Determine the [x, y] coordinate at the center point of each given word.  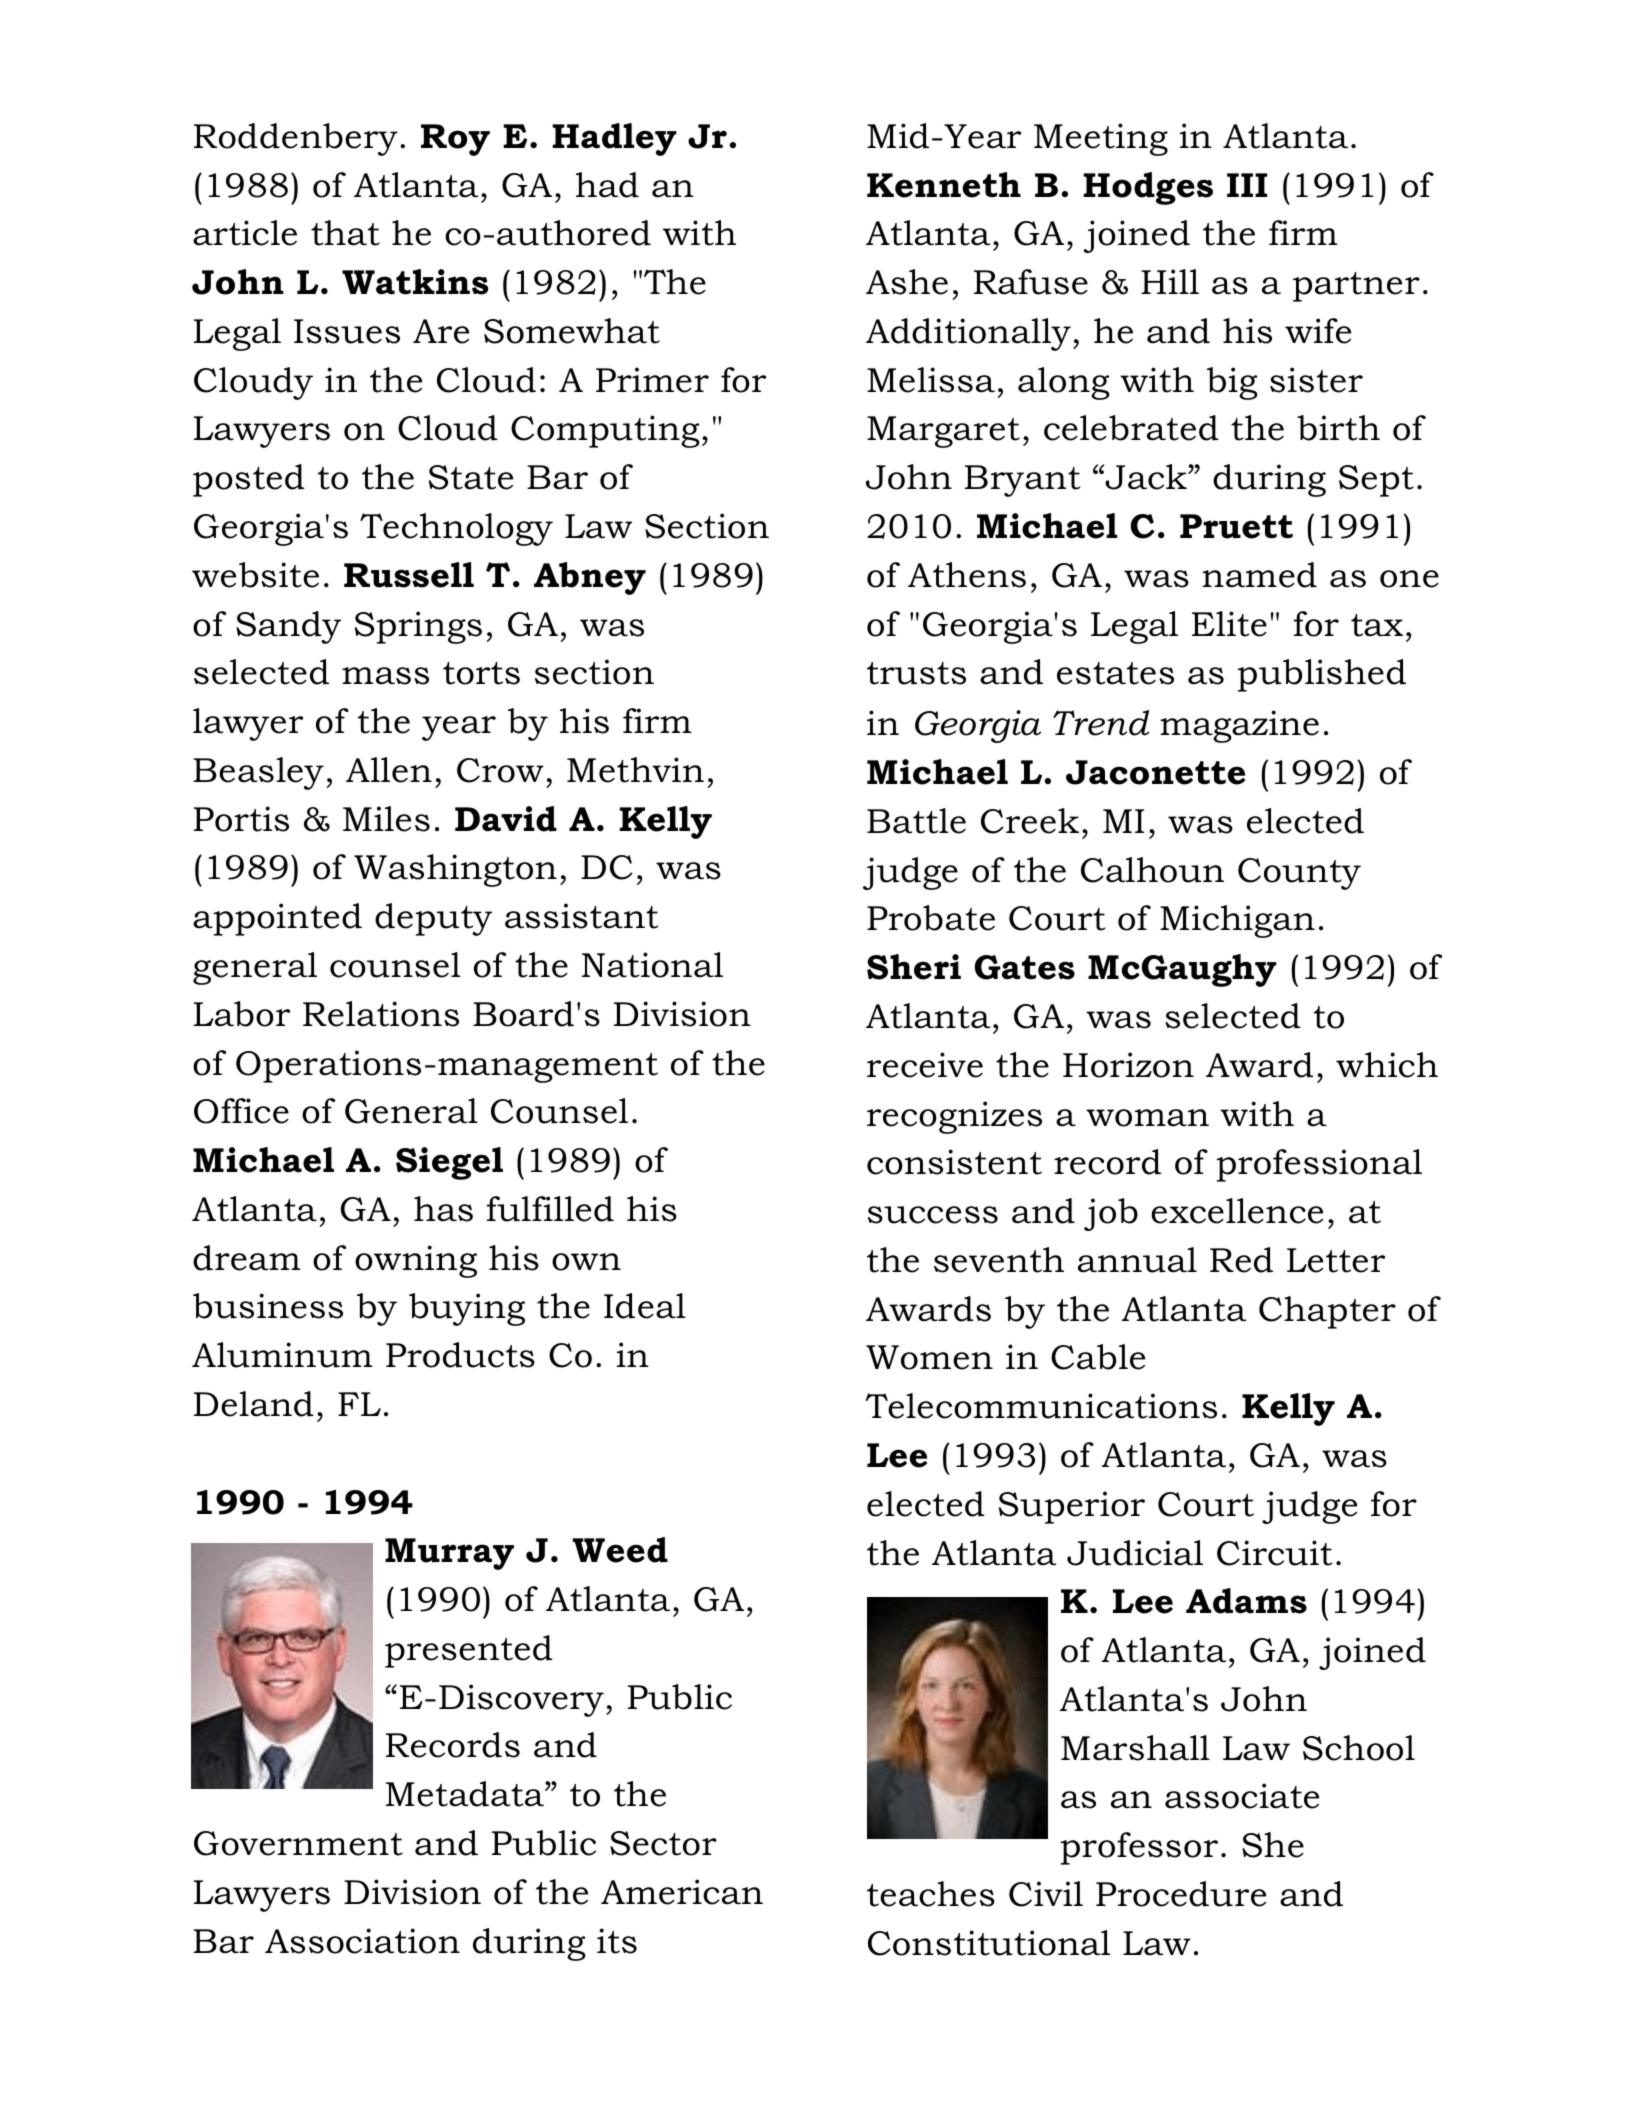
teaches [931, 1894]
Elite [1229, 624]
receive [925, 1065]
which [1387, 1065]
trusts [916, 673]
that [345, 233]
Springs [418, 627]
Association [362, 1941]
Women [929, 1357]
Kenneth [944, 185]
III [1247, 185]
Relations [381, 1014]
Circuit [1274, 1553]
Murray [449, 1554]
